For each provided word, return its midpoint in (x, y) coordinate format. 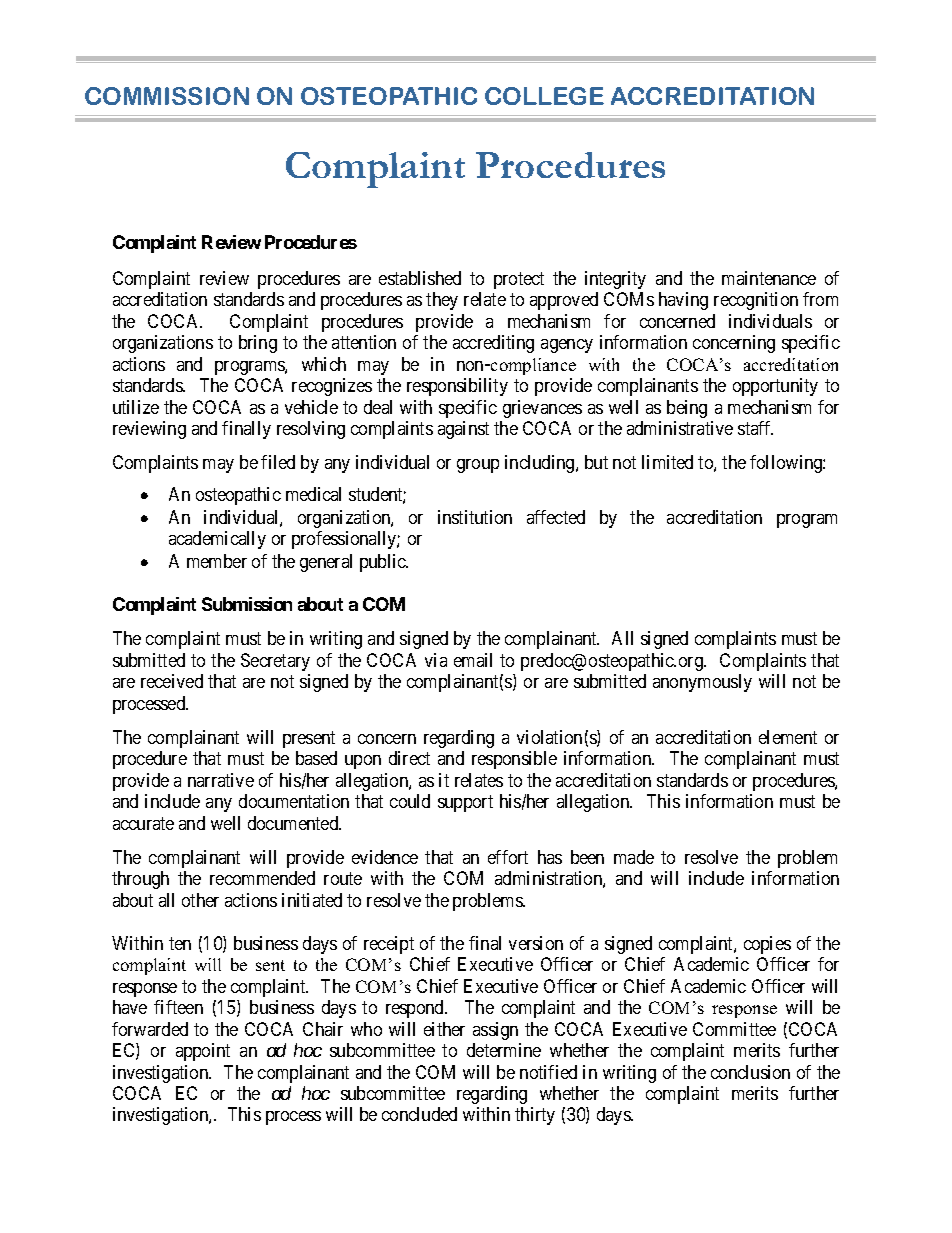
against (463, 430)
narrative (221, 780)
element (788, 737)
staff (755, 428)
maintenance (769, 278)
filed (278, 462)
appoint (203, 1052)
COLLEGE (544, 96)
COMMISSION (167, 96)
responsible (514, 760)
